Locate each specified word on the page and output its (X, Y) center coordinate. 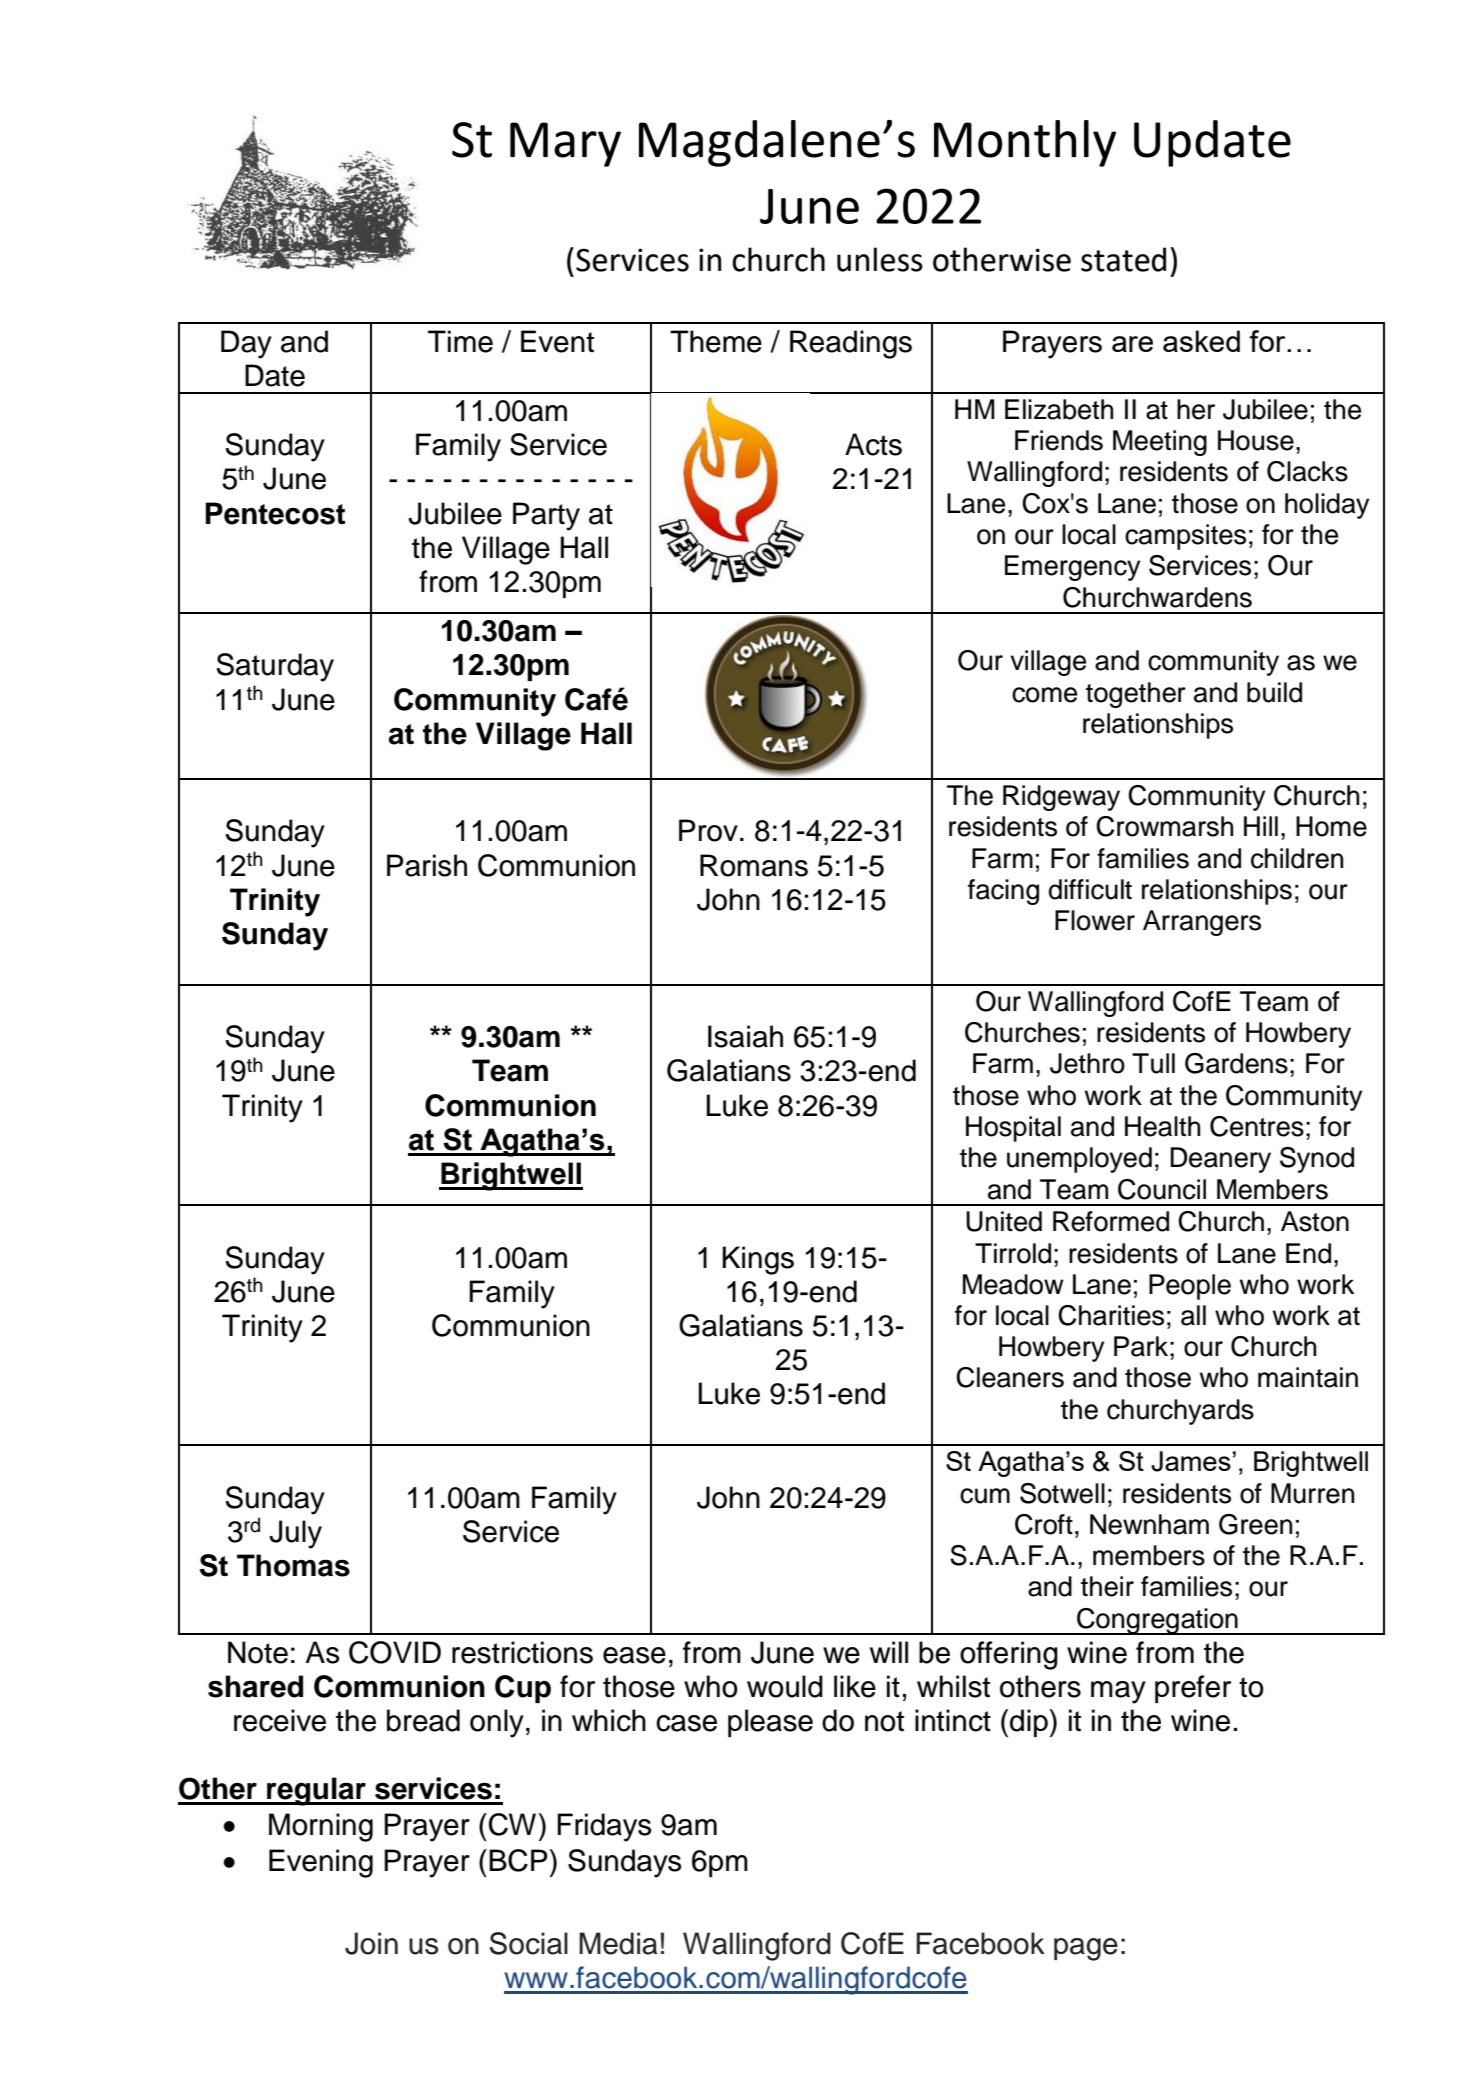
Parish (427, 865)
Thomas (293, 1565)
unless (880, 259)
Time (460, 341)
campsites (1185, 537)
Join (371, 1943)
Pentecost (275, 513)
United (1004, 1221)
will (889, 1652)
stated (1123, 259)
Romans (754, 865)
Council (1162, 1189)
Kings (758, 1260)
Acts (873, 444)
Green (1256, 1524)
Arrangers (1202, 923)
